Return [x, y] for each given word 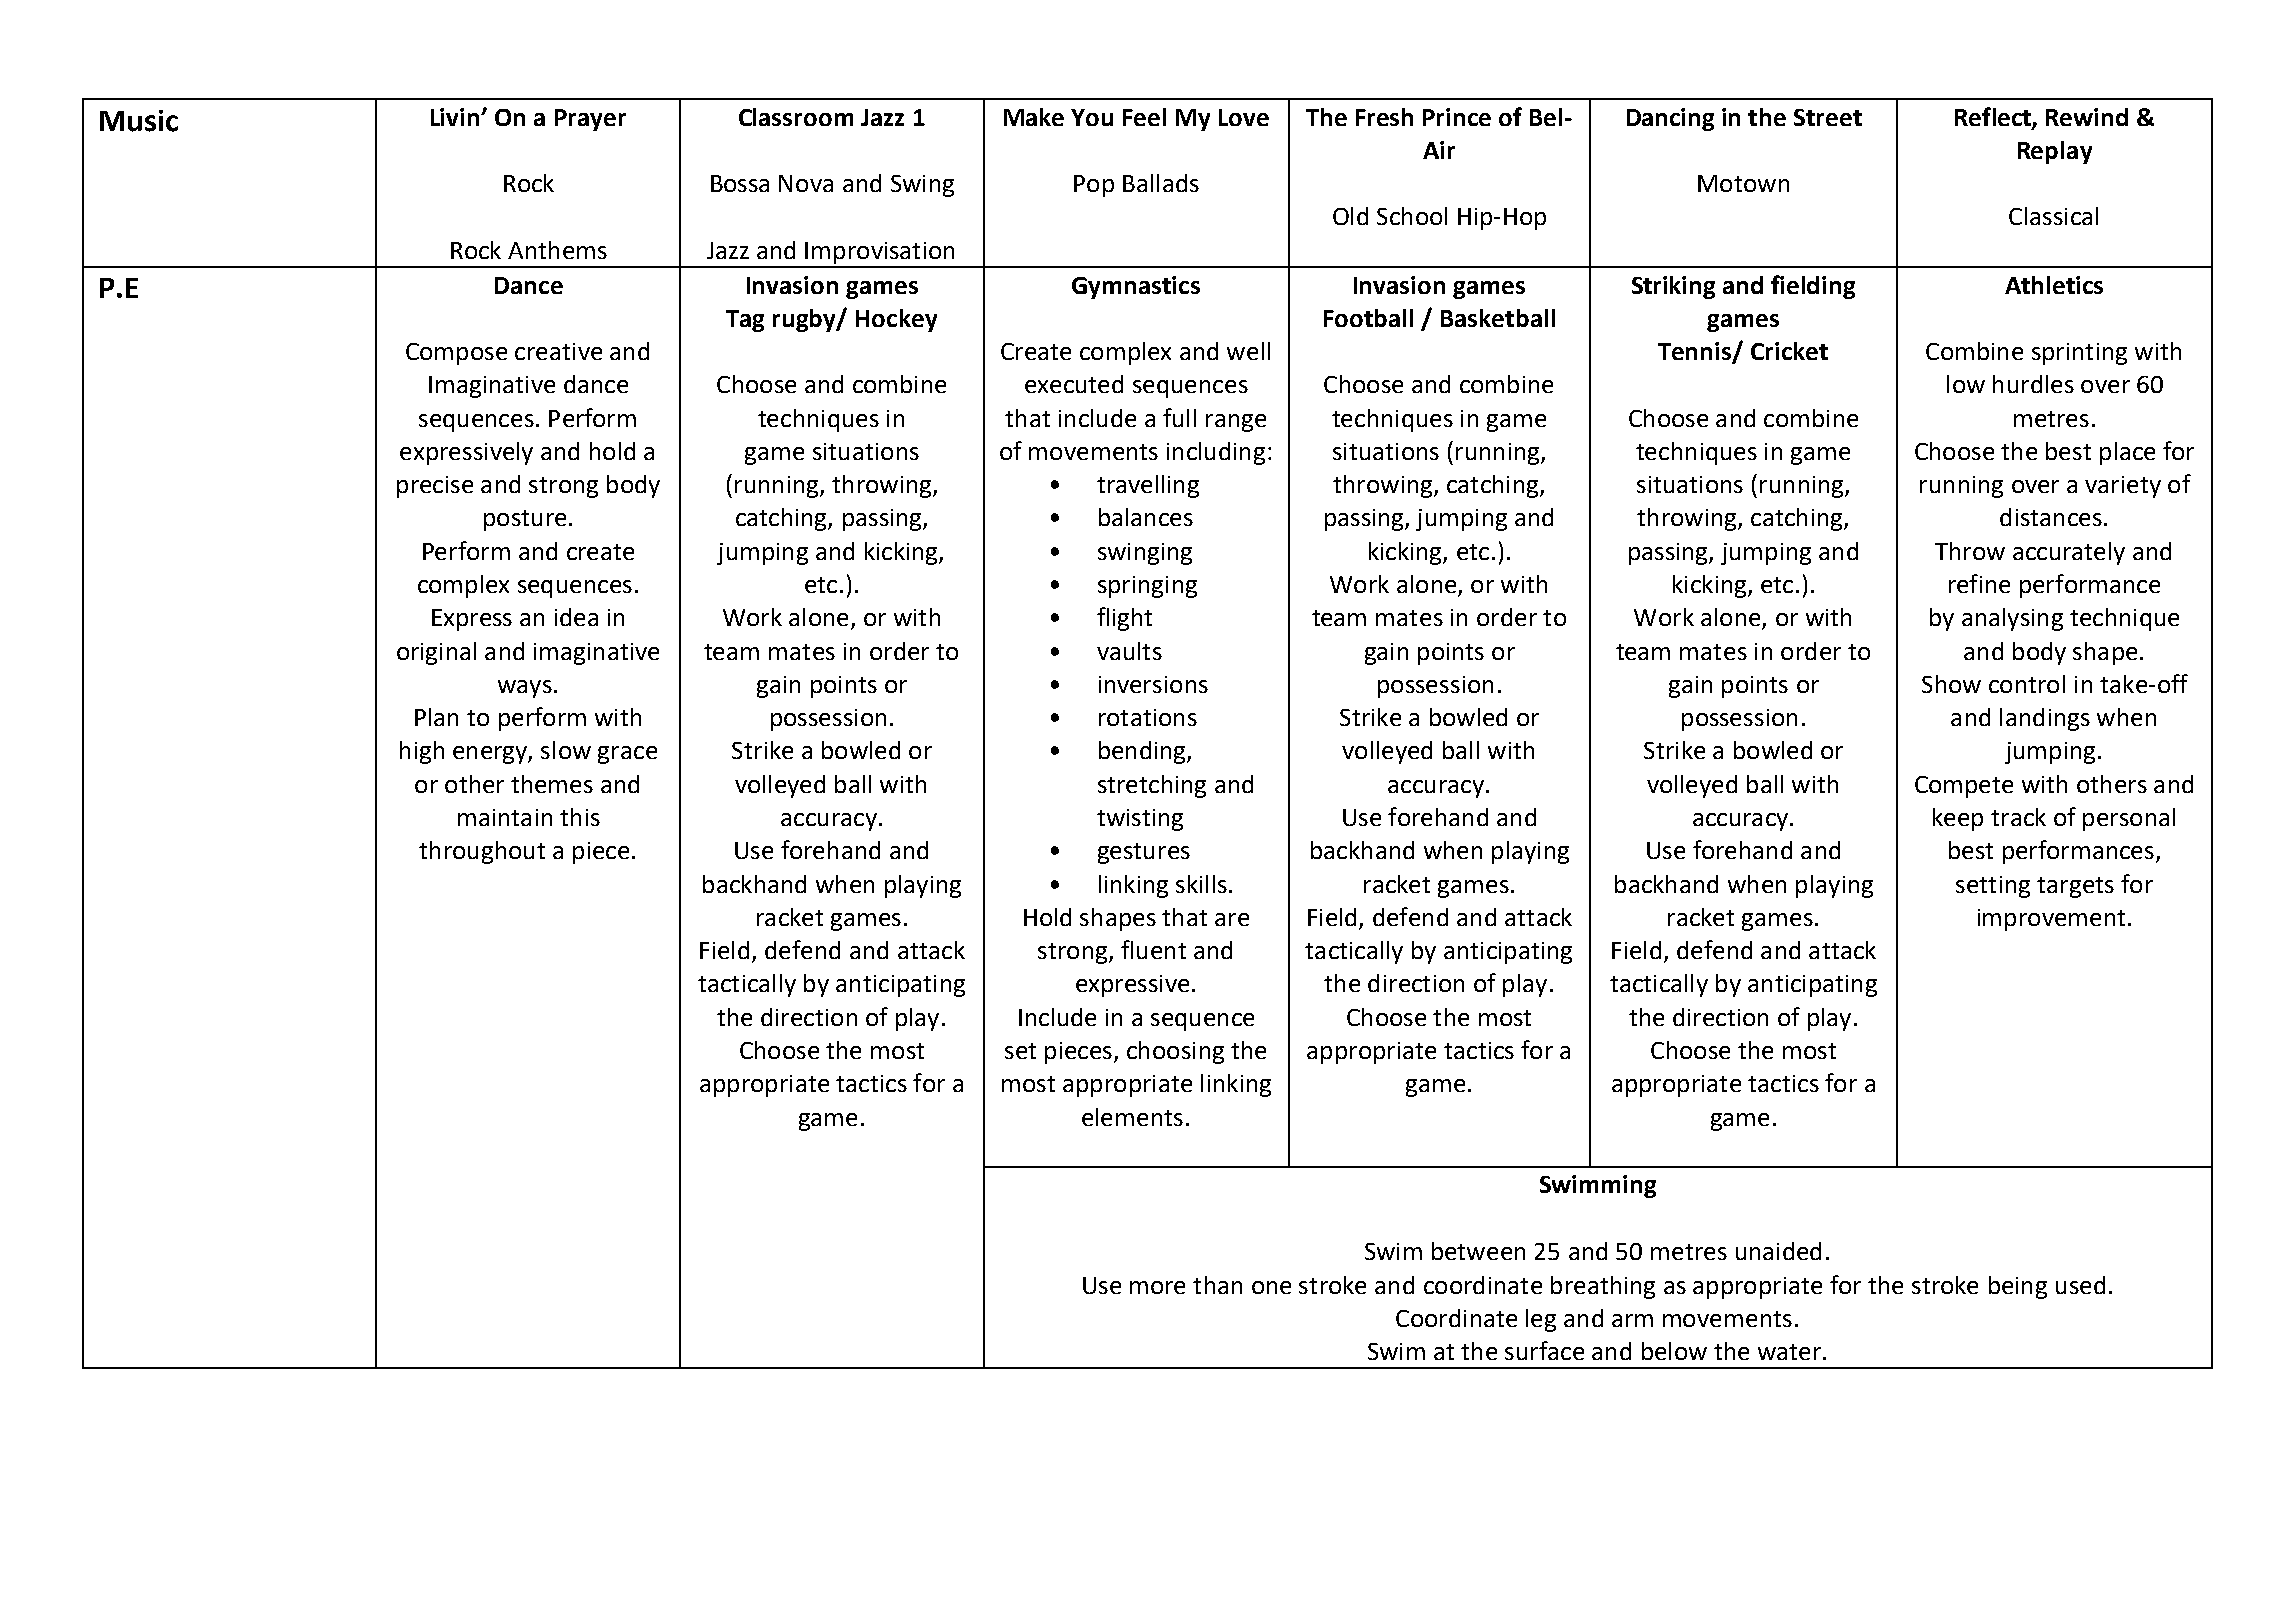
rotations [1148, 717]
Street [1828, 117]
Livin [456, 117]
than [1217, 1285]
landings [2045, 719]
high [422, 752]
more [1157, 1287]
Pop [1094, 186]
